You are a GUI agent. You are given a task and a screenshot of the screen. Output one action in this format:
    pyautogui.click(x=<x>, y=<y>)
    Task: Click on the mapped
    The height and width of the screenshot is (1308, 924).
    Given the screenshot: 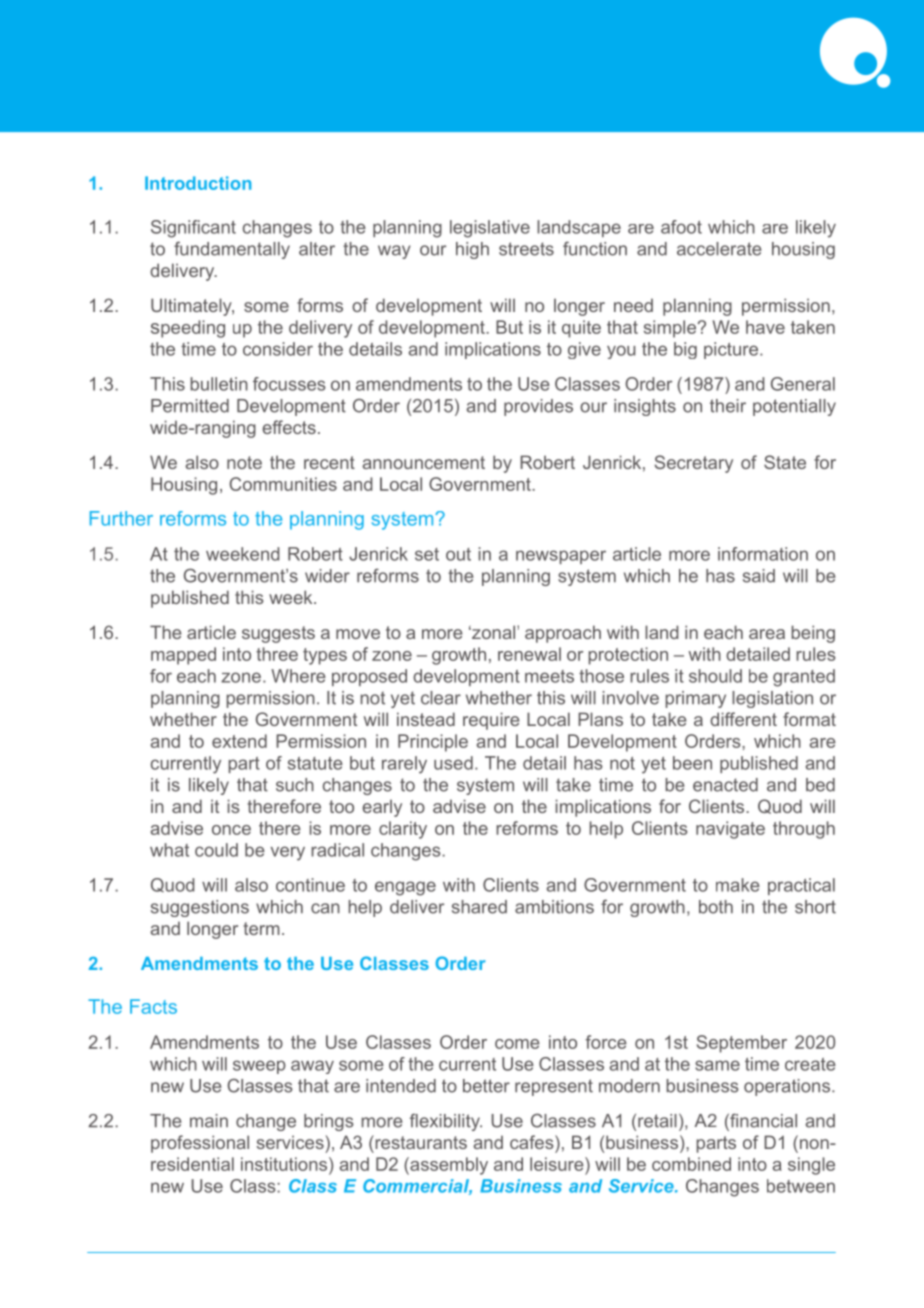 What is the action you would take?
    pyautogui.click(x=183, y=656)
